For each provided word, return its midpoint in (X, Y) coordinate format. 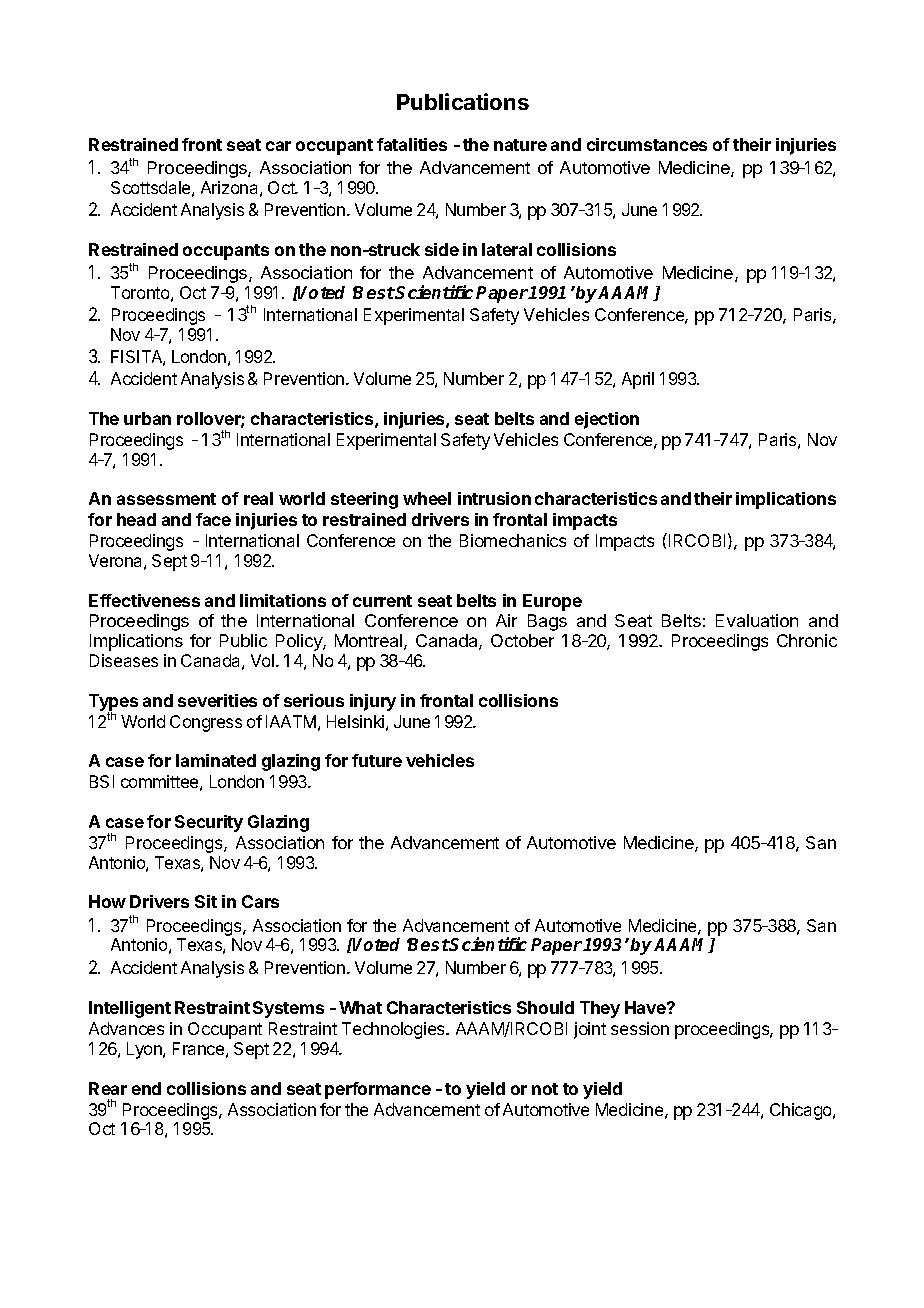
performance (378, 1090)
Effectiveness (144, 600)
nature (520, 145)
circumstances (647, 144)
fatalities (412, 144)
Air (506, 620)
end (146, 1088)
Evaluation (757, 620)
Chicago (802, 1111)
